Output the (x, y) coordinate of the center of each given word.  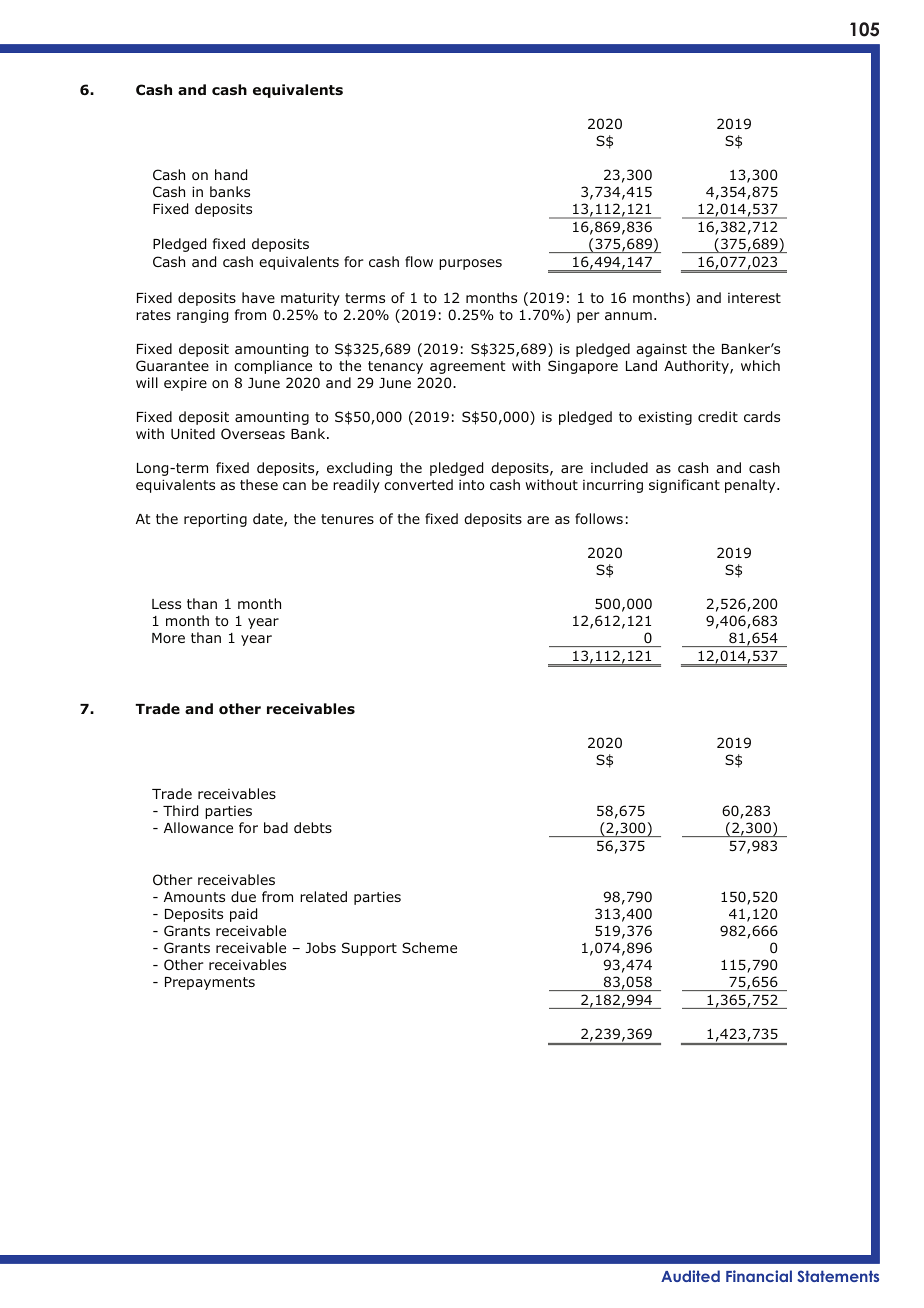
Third (180, 810)
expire (185, 384)
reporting (215, 520)
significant (684, 486)
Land (641, 365)
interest (754, 298)
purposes (470, 264)
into (471, 484)
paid (243, 915)
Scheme (429, 947)
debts (313, 827)
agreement (468, 367)
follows (599, 518)
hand (231, 174)
